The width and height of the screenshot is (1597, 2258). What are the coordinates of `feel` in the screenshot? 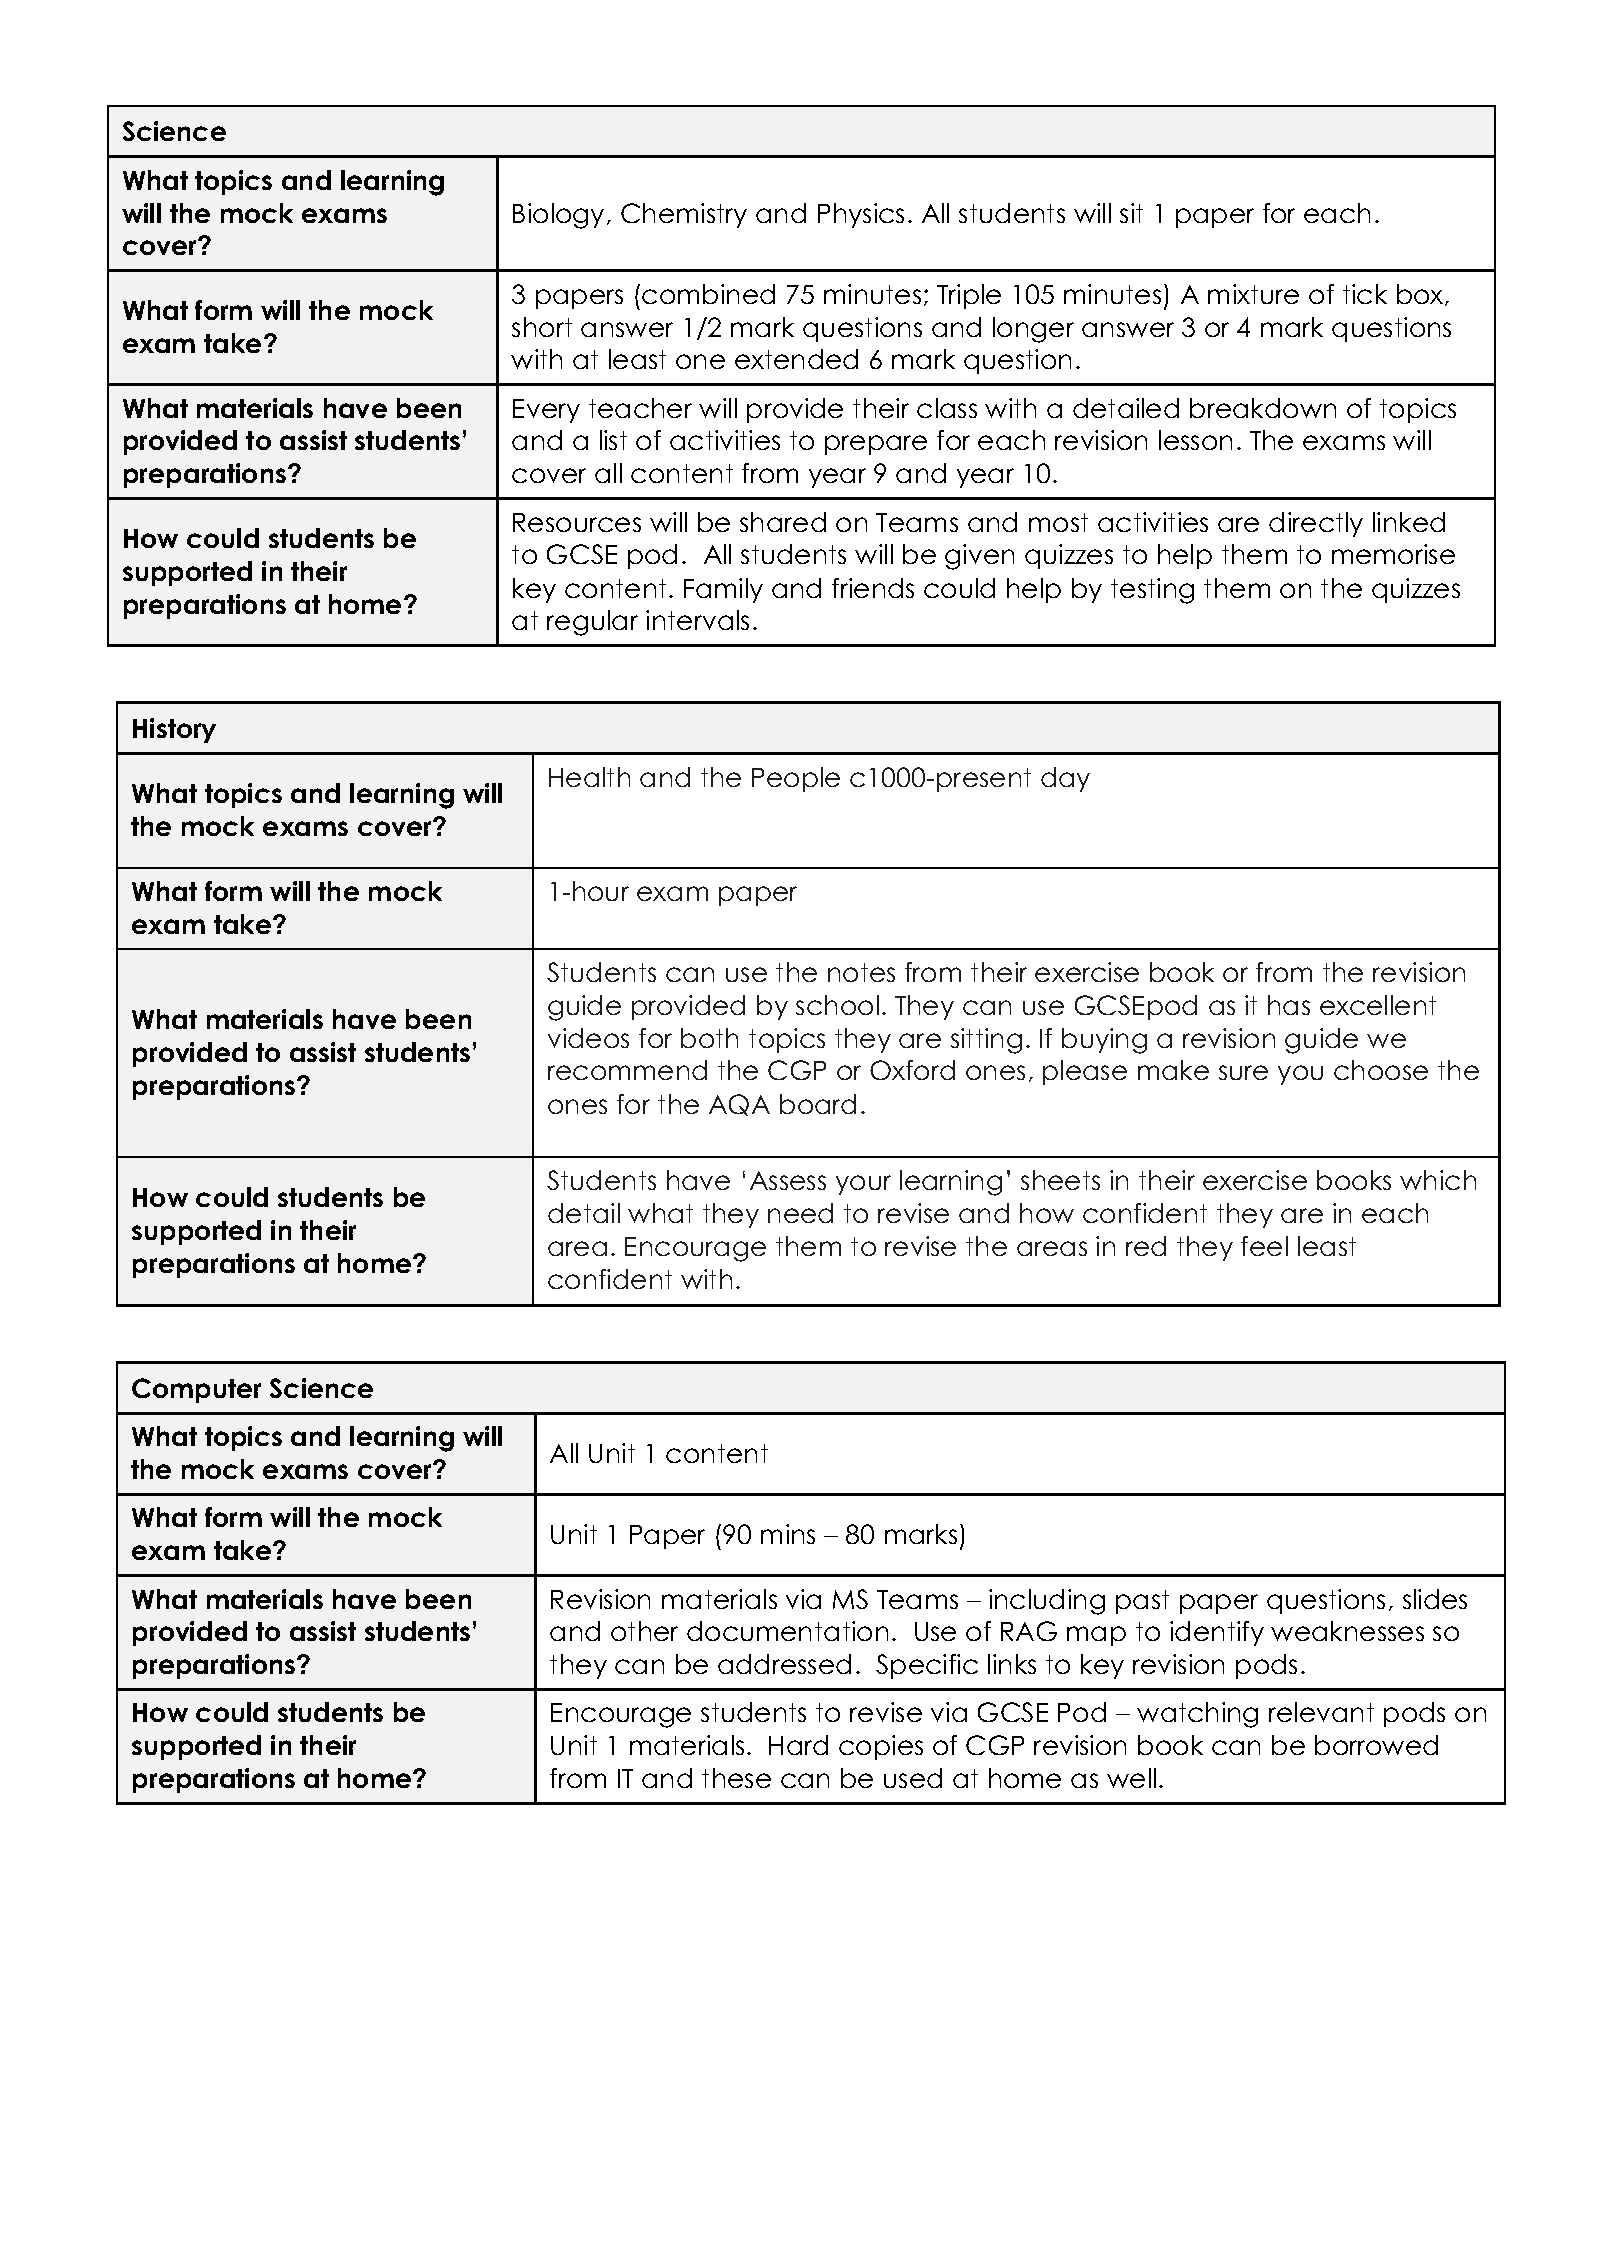 It's located at (1264, 1246).
